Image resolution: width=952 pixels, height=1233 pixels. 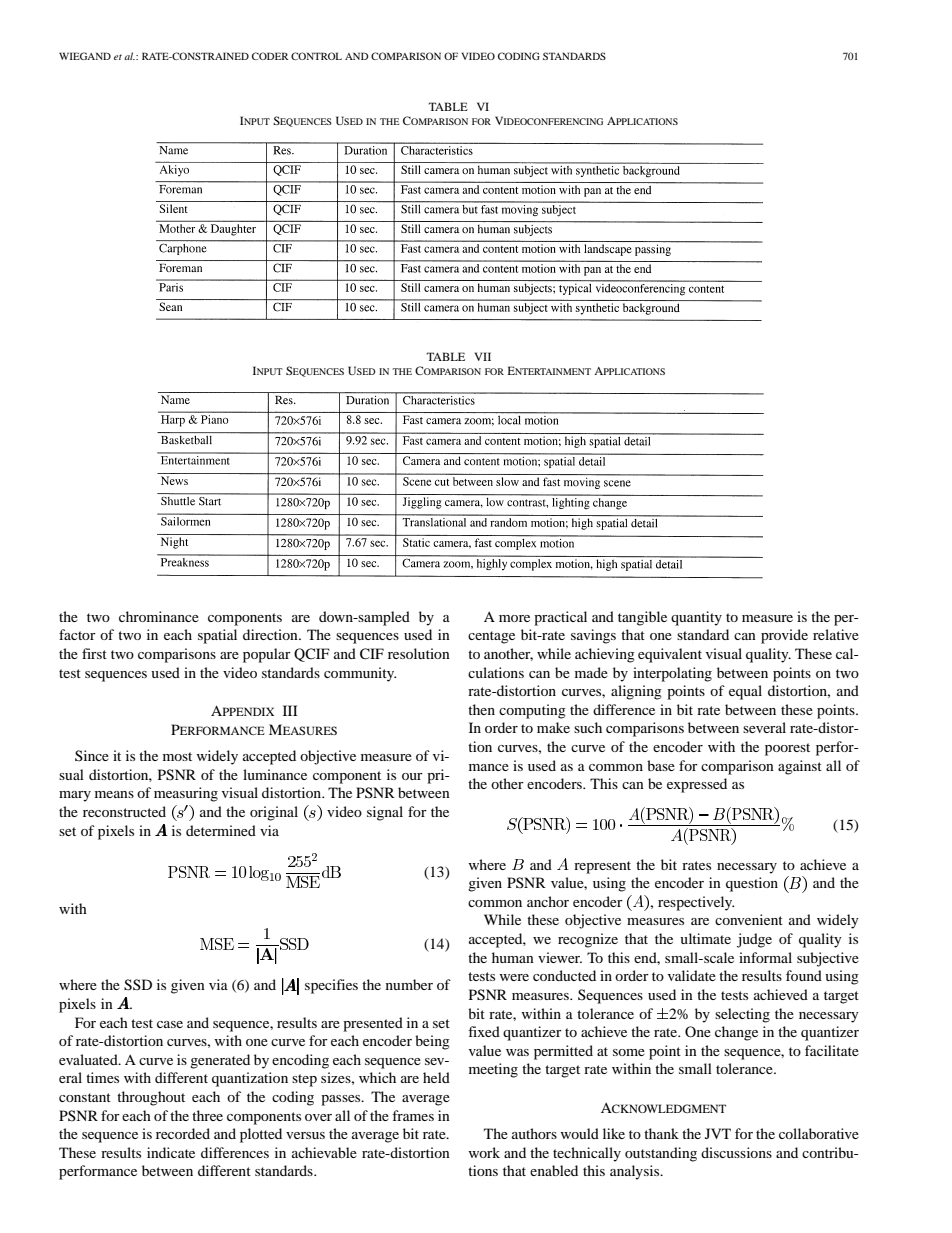 I want to click on more, so click(x=514, y=618).
